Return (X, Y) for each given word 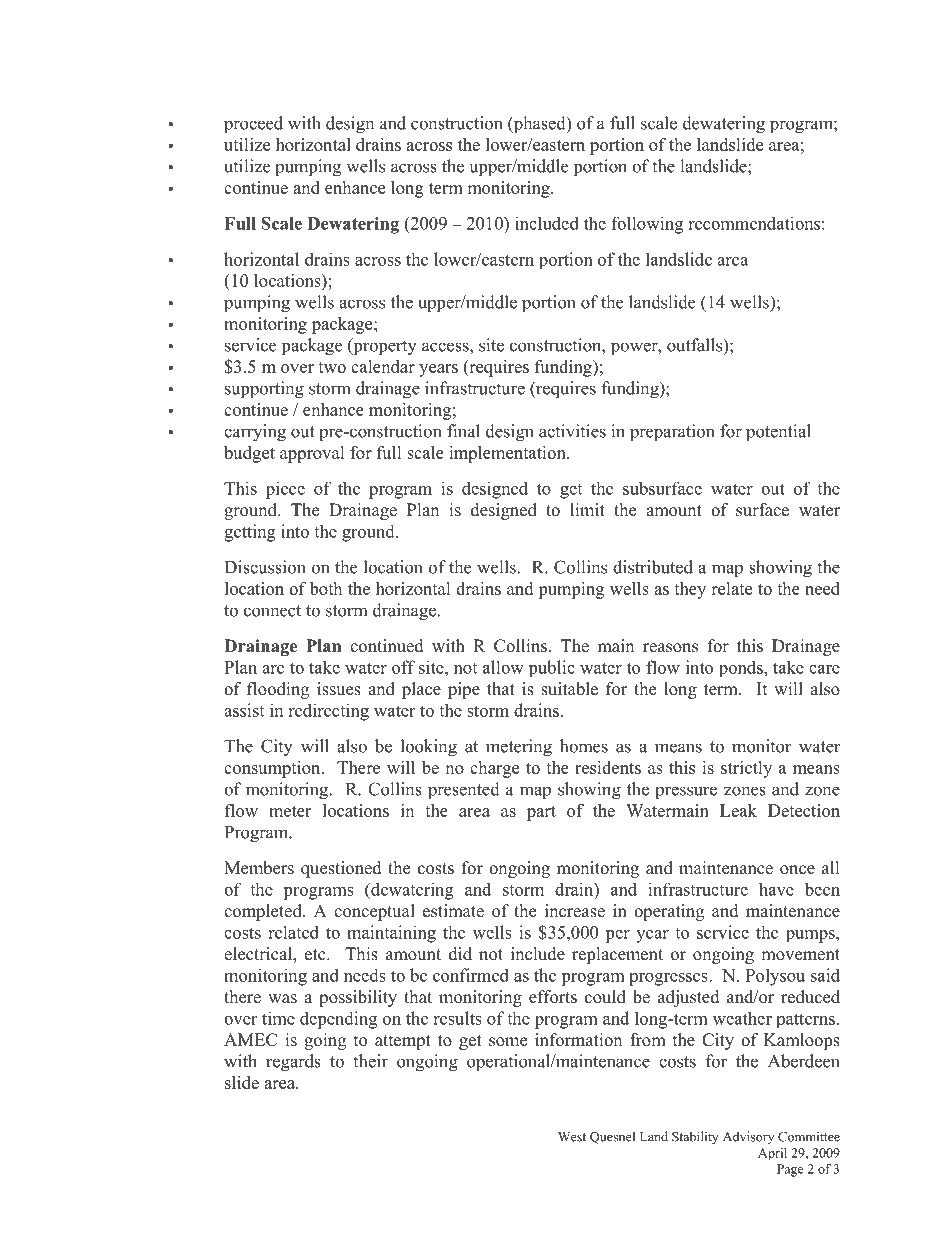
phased (539, 124)
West (572, 1137)
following (647, 225)
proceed (253, 125)
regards (293, 1063)
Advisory (748, 1137)
